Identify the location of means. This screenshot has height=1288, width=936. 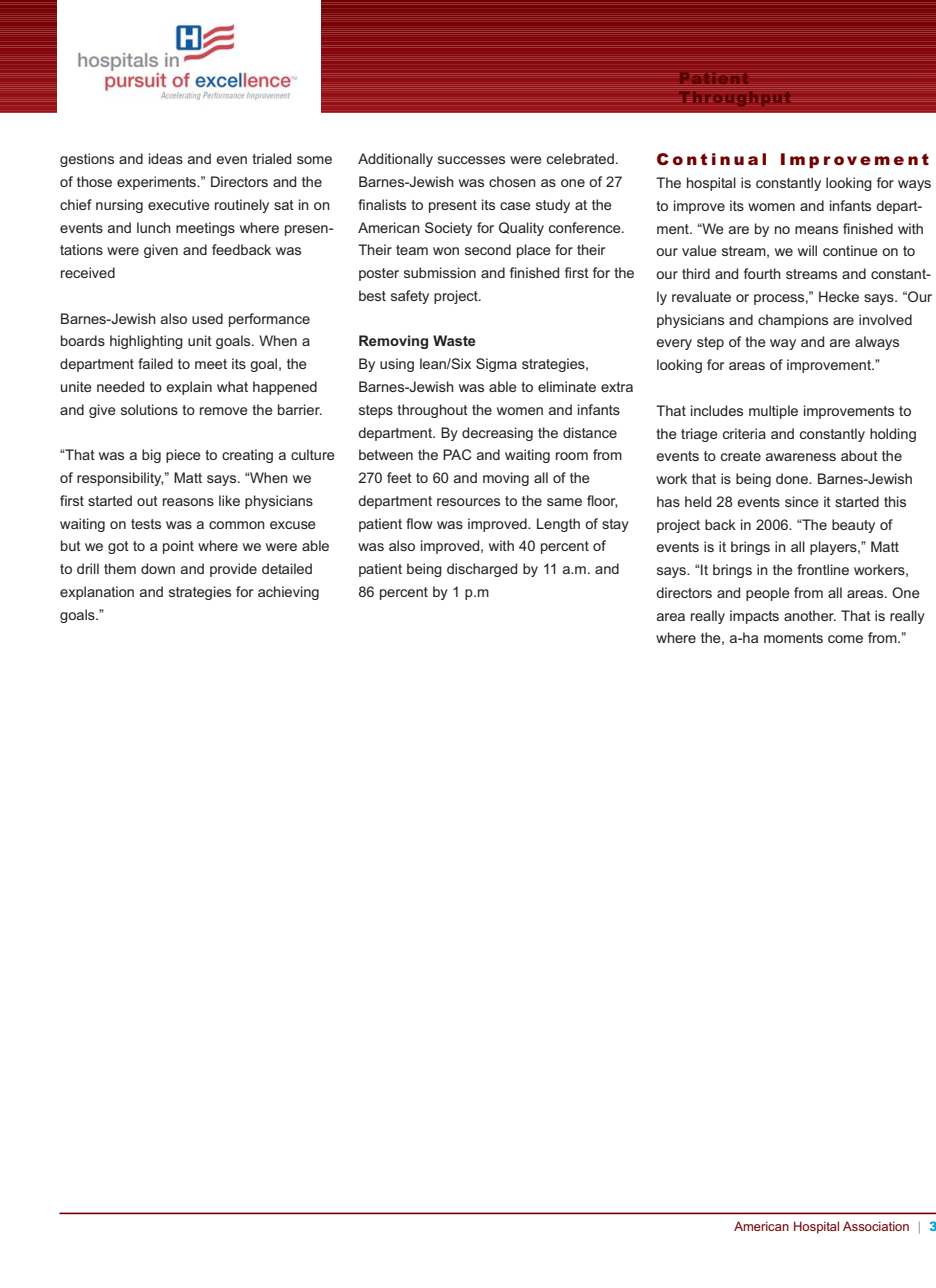
(816, 230).
